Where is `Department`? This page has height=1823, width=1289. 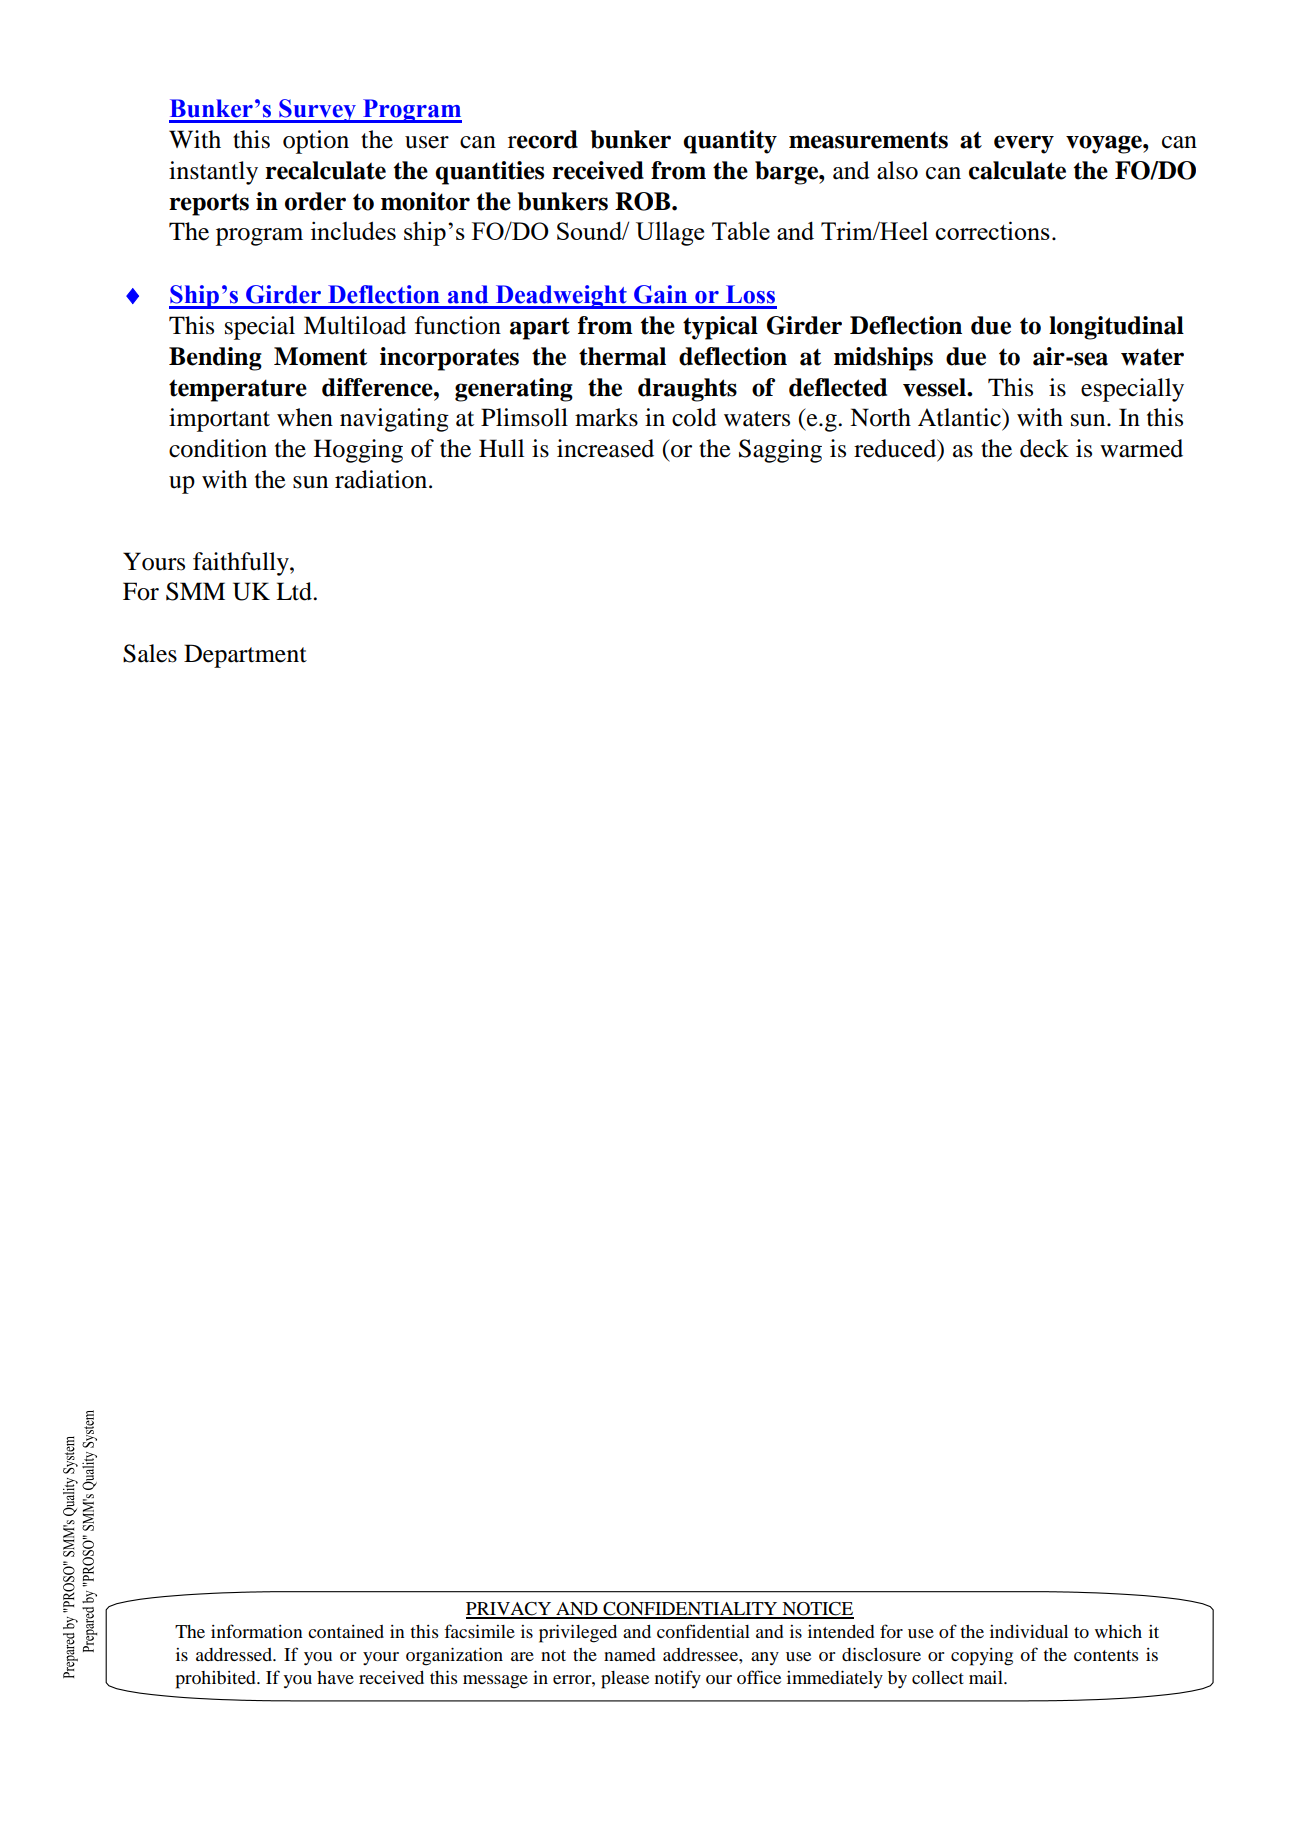 Department is located at coordinates (245, 656).
